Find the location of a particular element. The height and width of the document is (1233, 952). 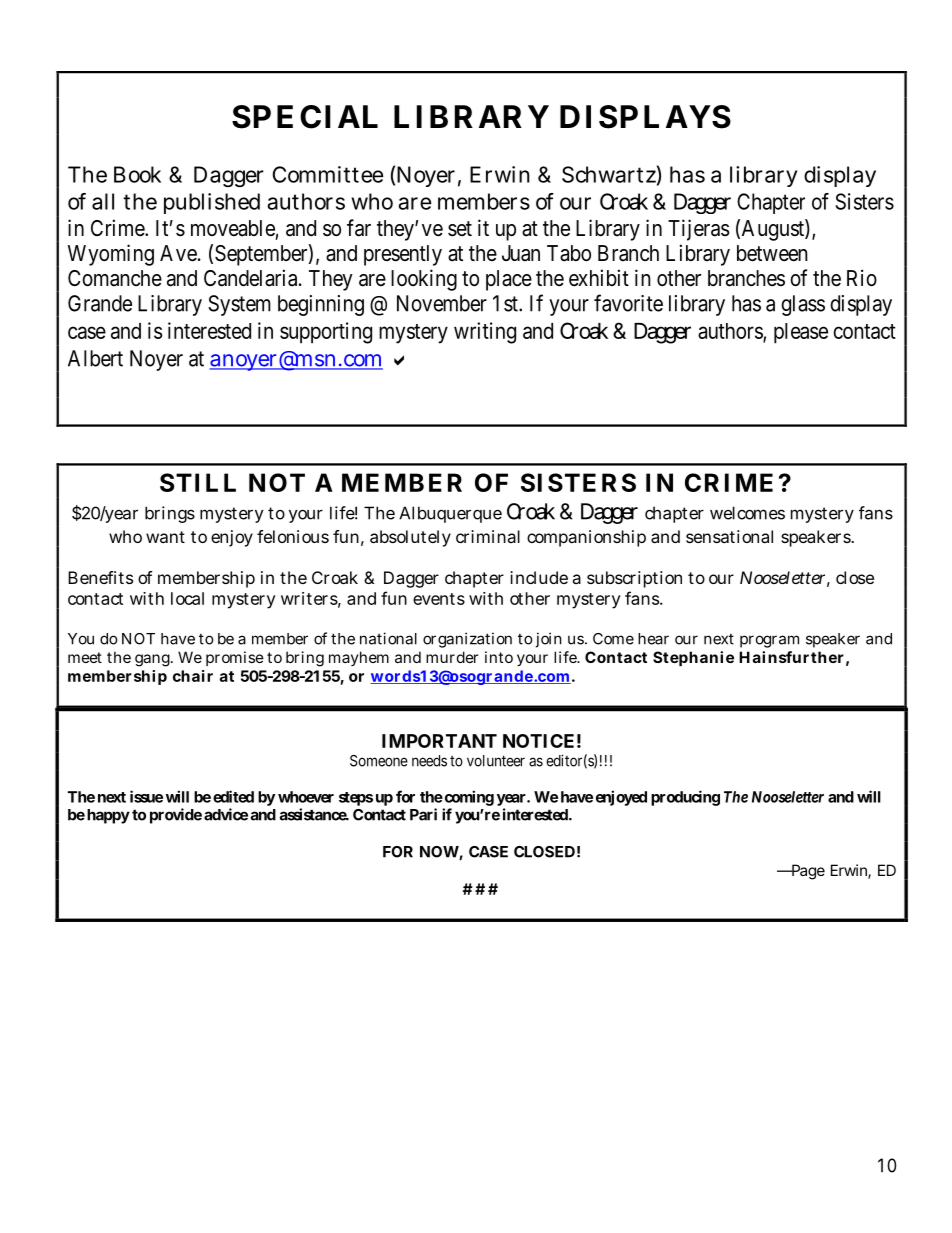

sensational is located at coordinates (729, 536).
